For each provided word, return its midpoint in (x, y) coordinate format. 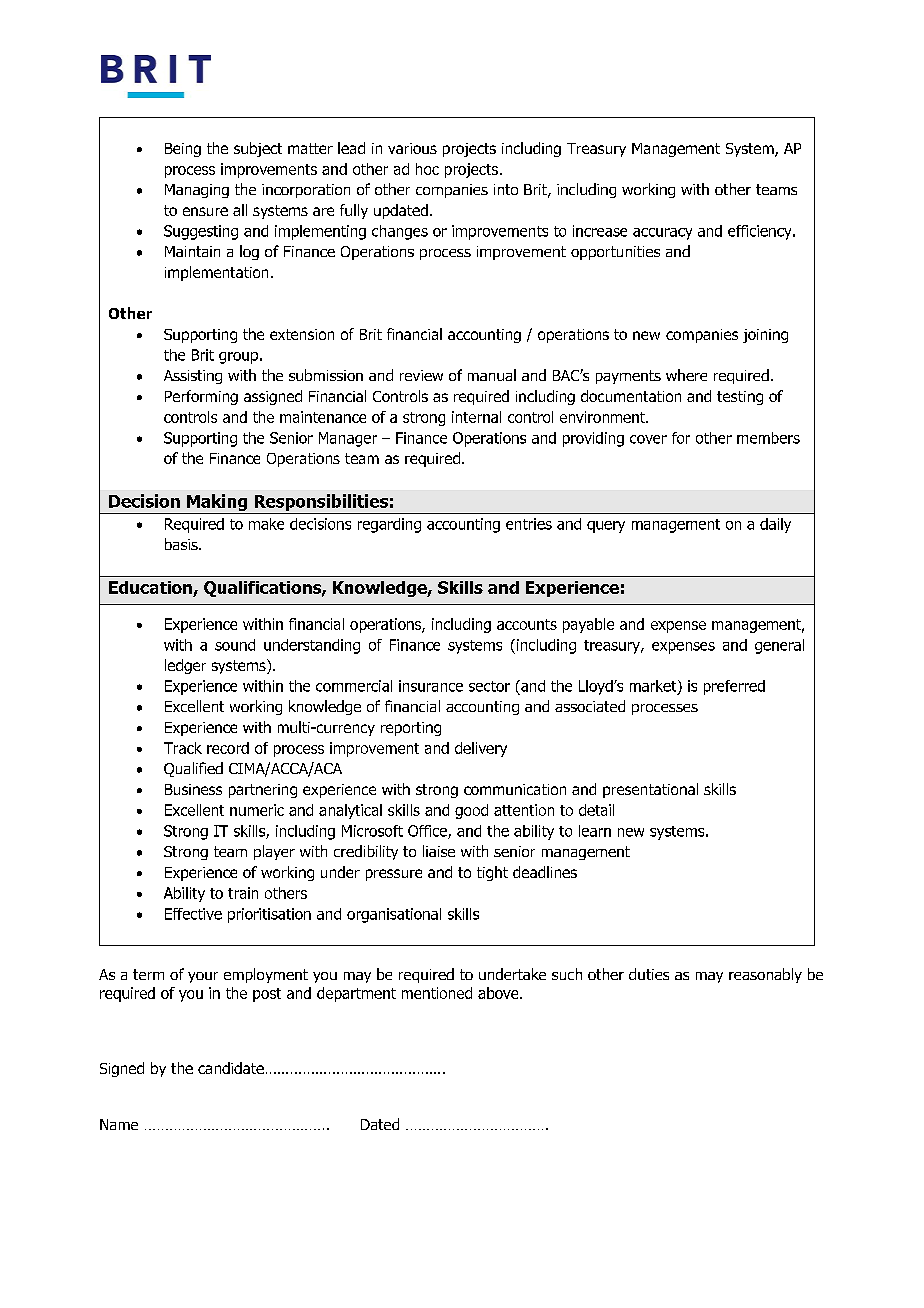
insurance (431, 686)
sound (235, 645)
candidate (231, 1068)
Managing (197, 191)
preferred (734, 687)
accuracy (662, 234)
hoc (427, 169)
